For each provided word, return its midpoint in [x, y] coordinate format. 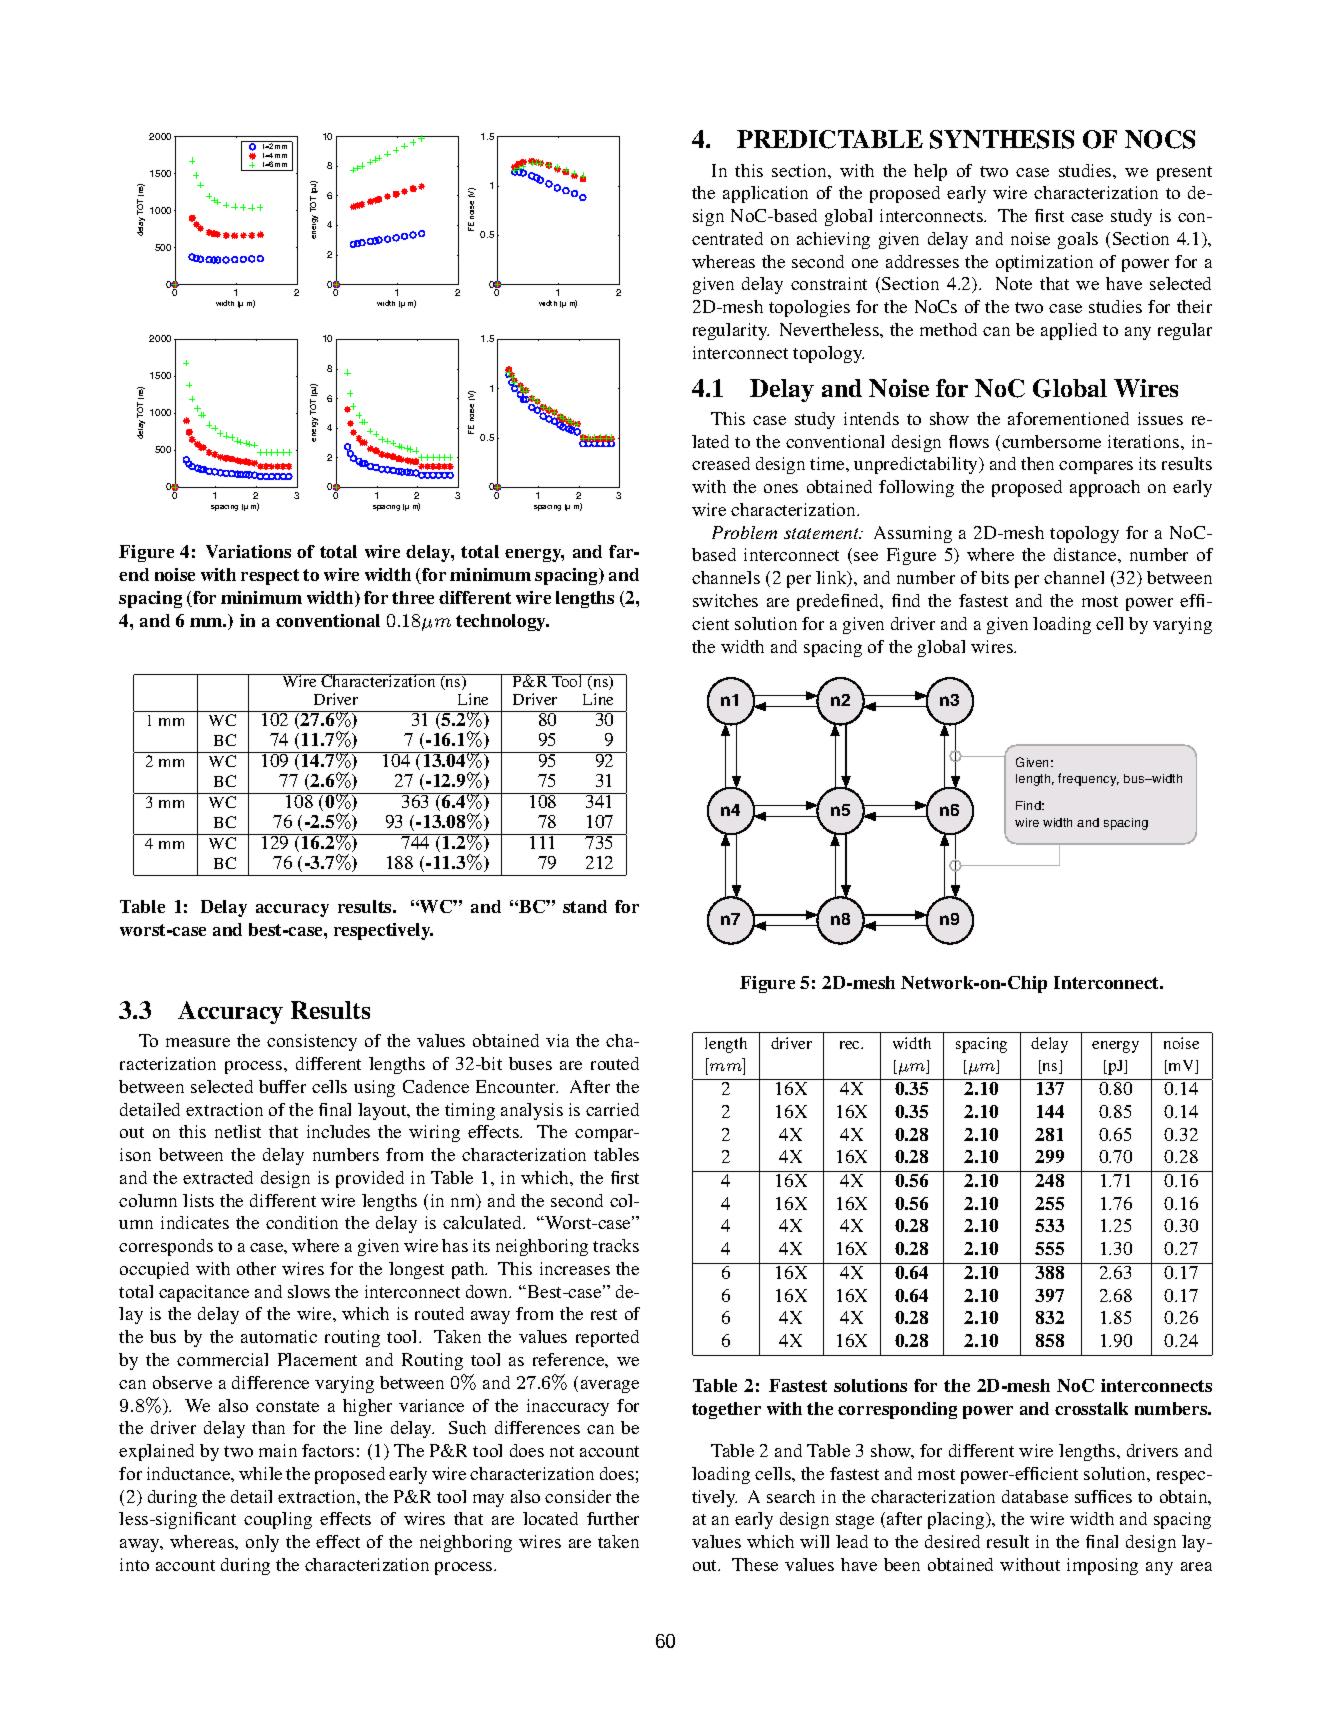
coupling [278, 1520]
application [765, 194]
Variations [248, 551]
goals [1078, 240]
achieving [833, 240]
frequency [1088, 779]
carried [612, 1109]
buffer [282, 1086]
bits [995, 577]
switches [725, 600]
